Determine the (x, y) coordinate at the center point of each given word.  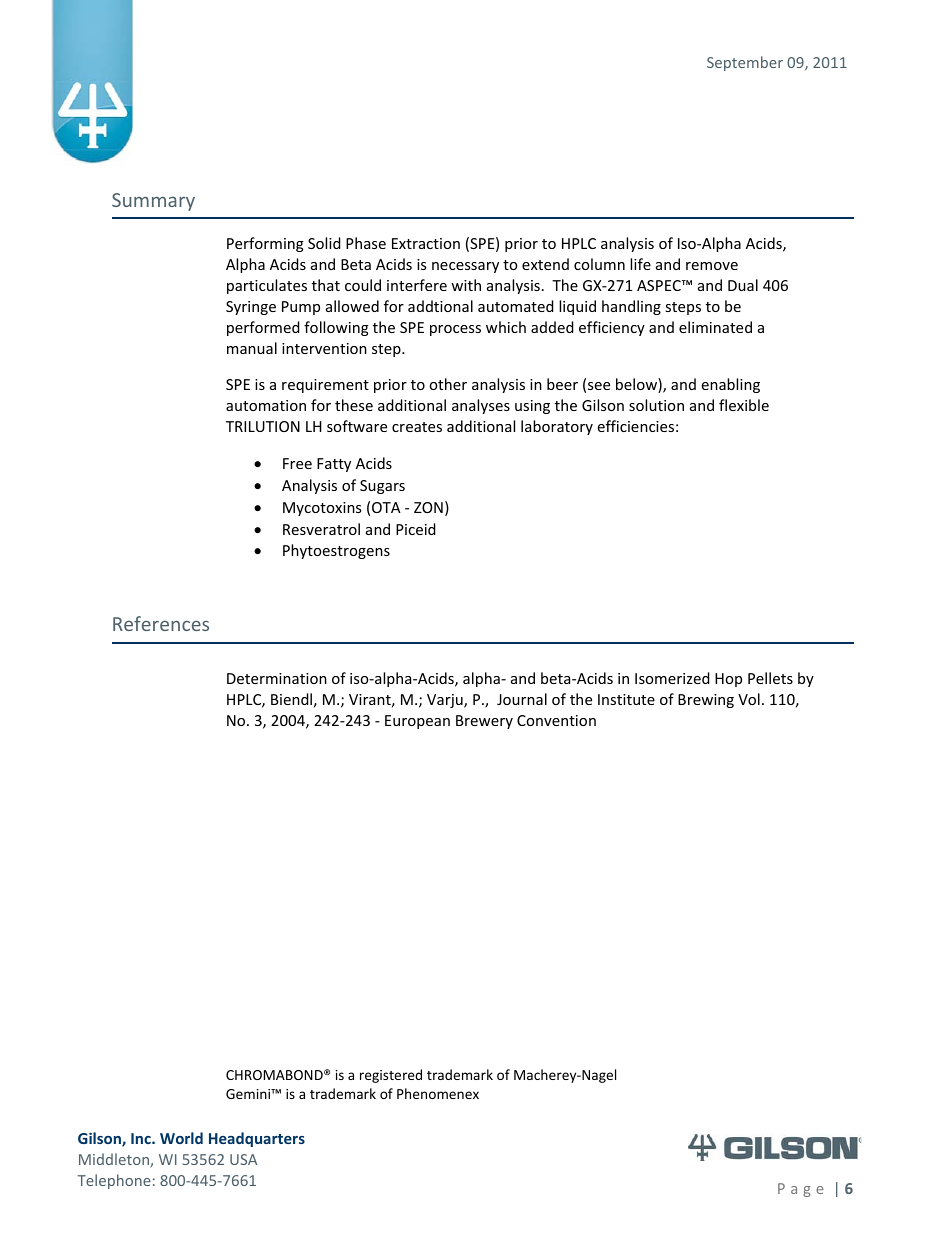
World (181, 1138)
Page (801, 1190)
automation (266, 405)
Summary (153, 202)
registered (391, 1076)
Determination (277, 678)
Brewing (706, 701)
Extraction (426, 243)
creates (417, 427)
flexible (744, 405)
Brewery (484, 722)
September (745, 63)
